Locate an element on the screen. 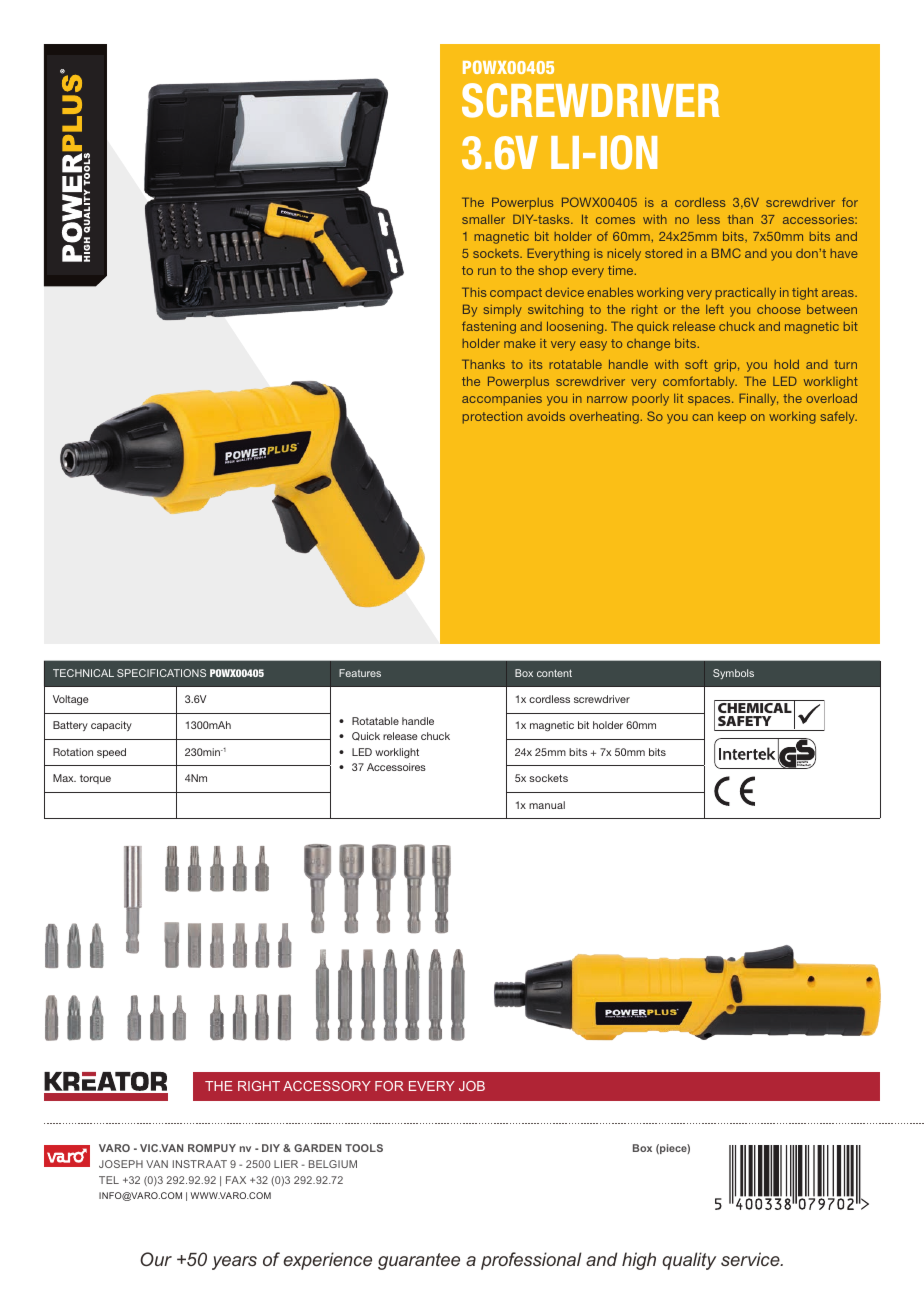  BMC is located at coordinates (726, 253).
